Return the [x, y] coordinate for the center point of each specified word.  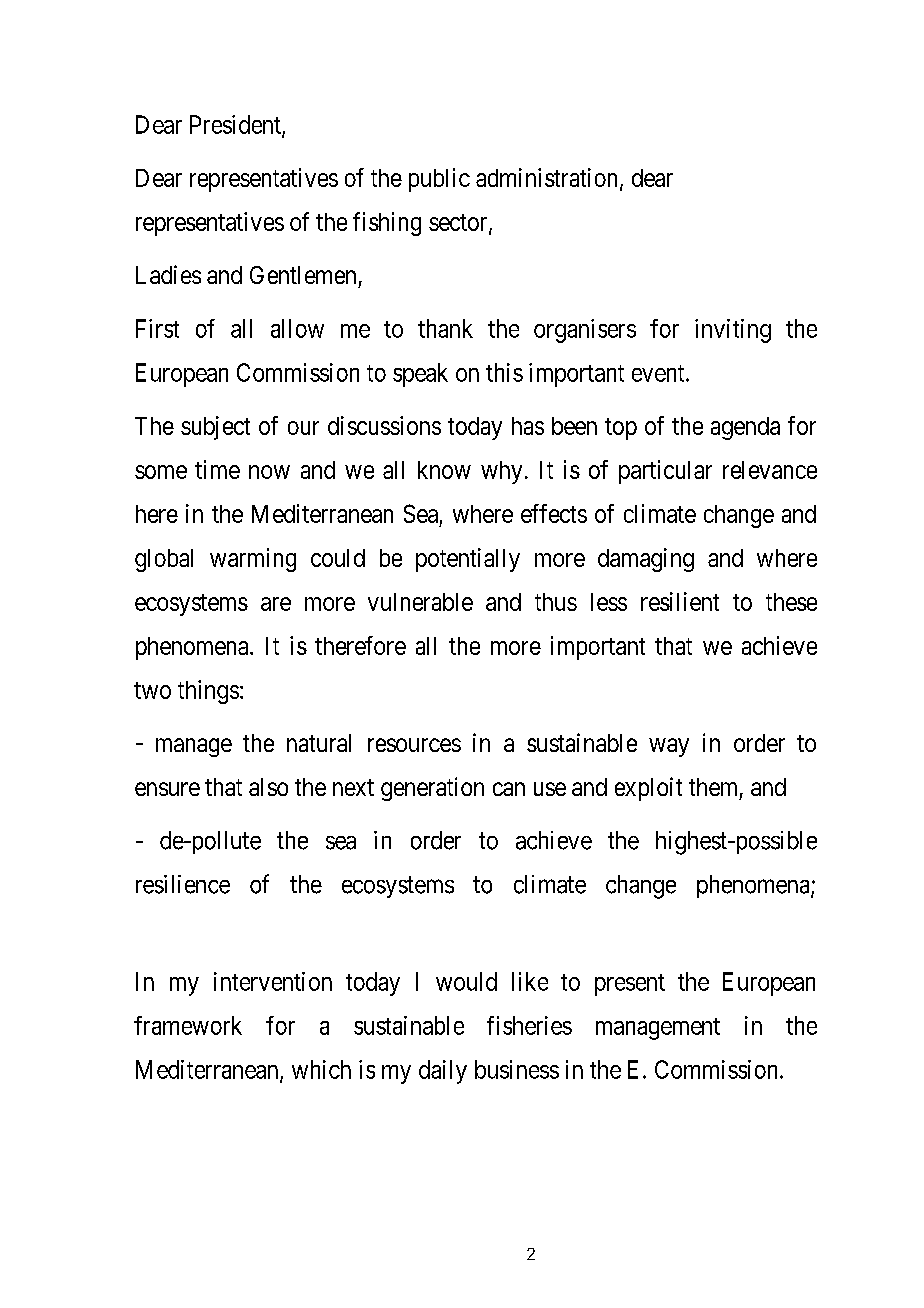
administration [548, 178]
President [236, 125]
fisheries [529, 1025]
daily [443, 1072]
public [439, 180]
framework [188, 1025]
